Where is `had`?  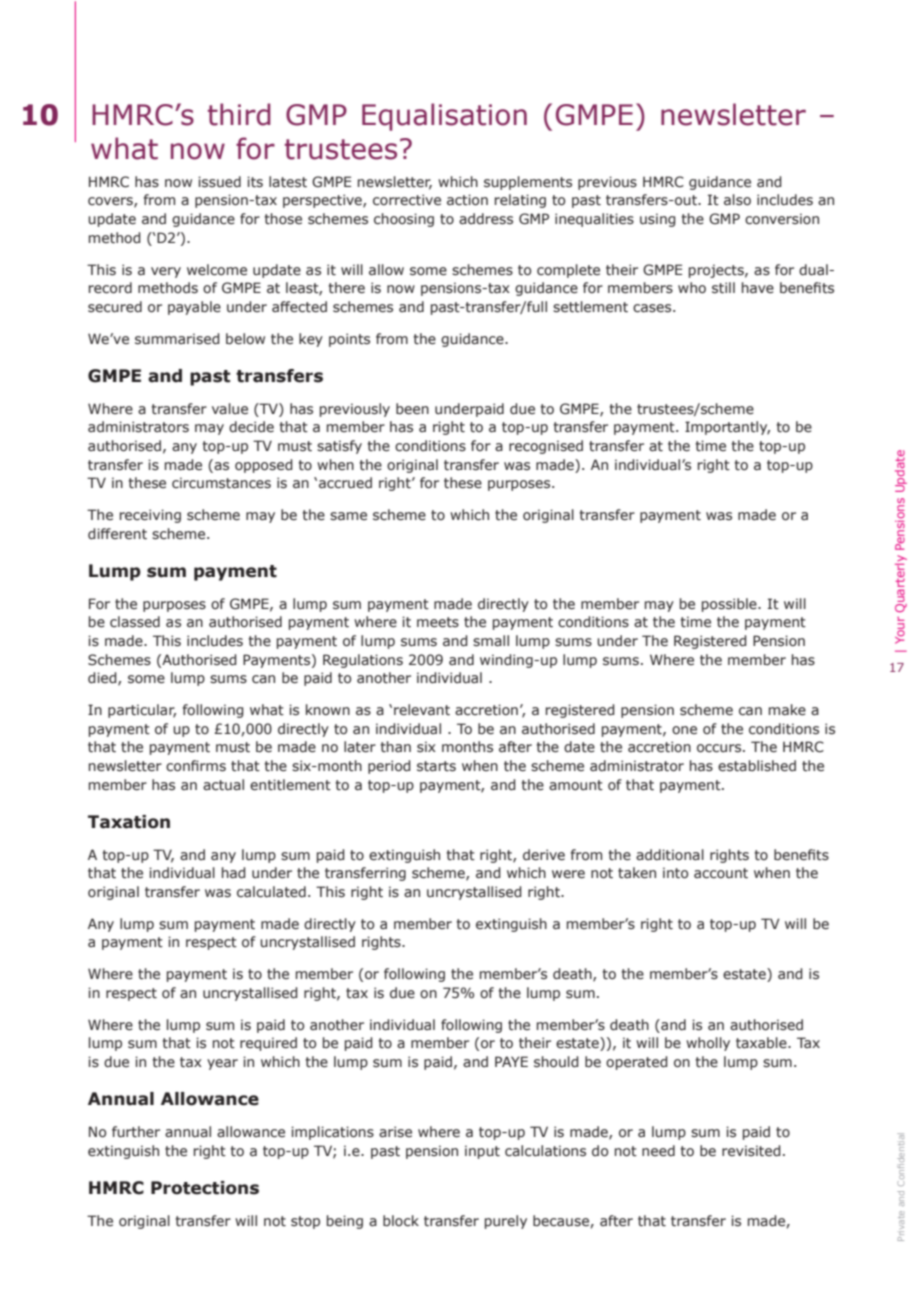 had is located at coordinates (234, 872).
